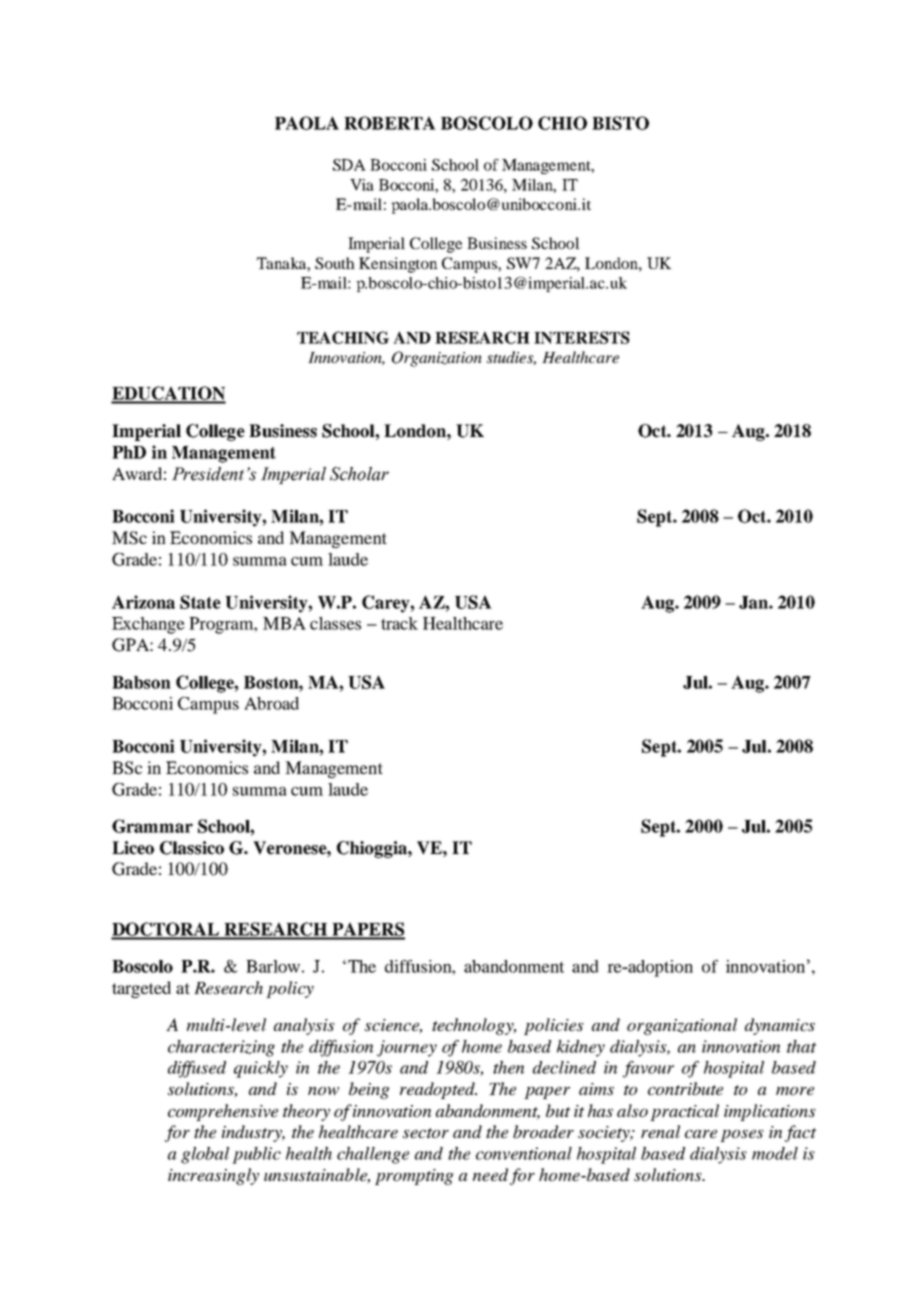  Describe the element at coordinates (168, 394) in the image. I see `EDUCATION` at that location.
